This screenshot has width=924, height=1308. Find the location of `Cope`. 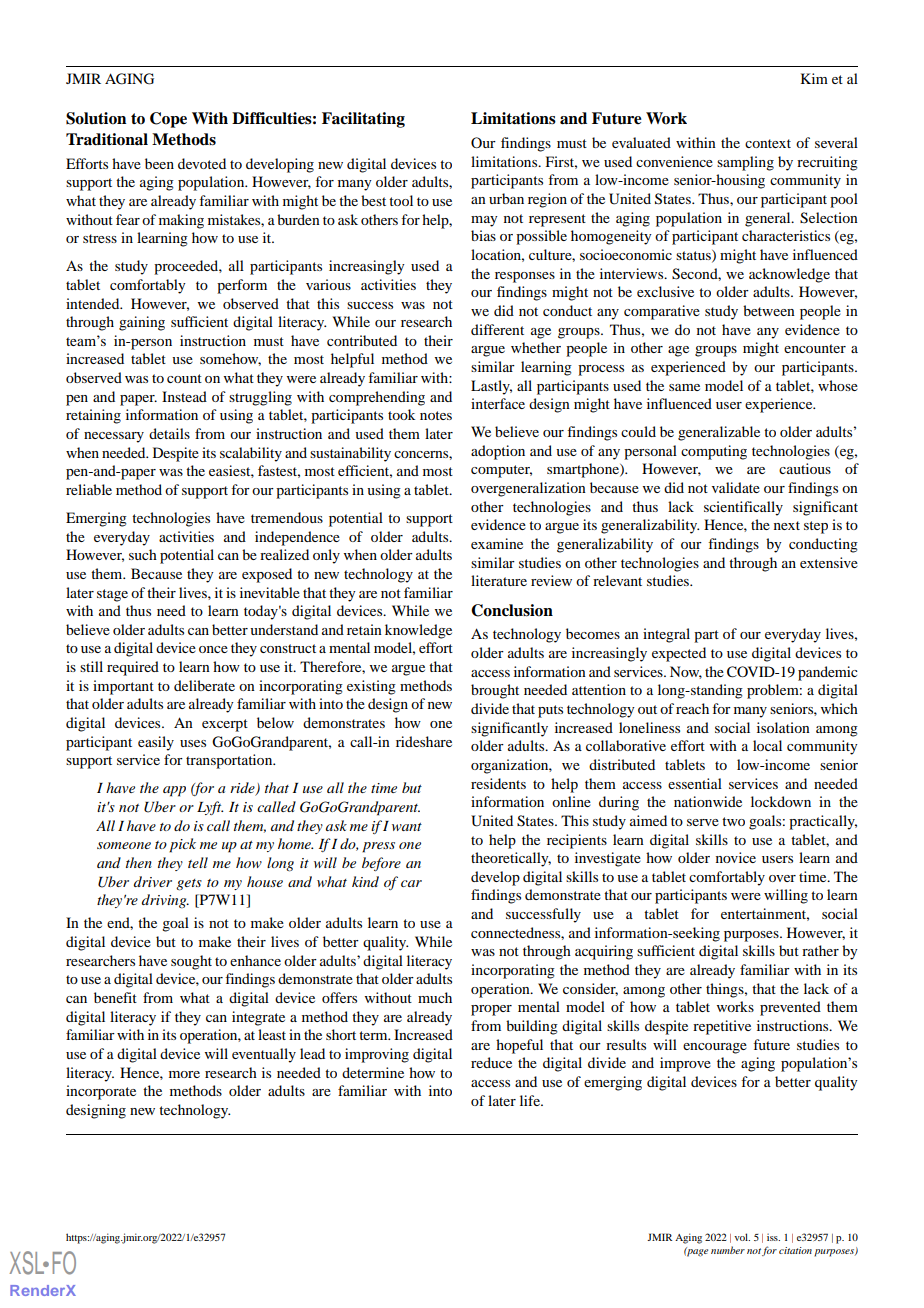

Cope is located at coordinates (168, 120).
